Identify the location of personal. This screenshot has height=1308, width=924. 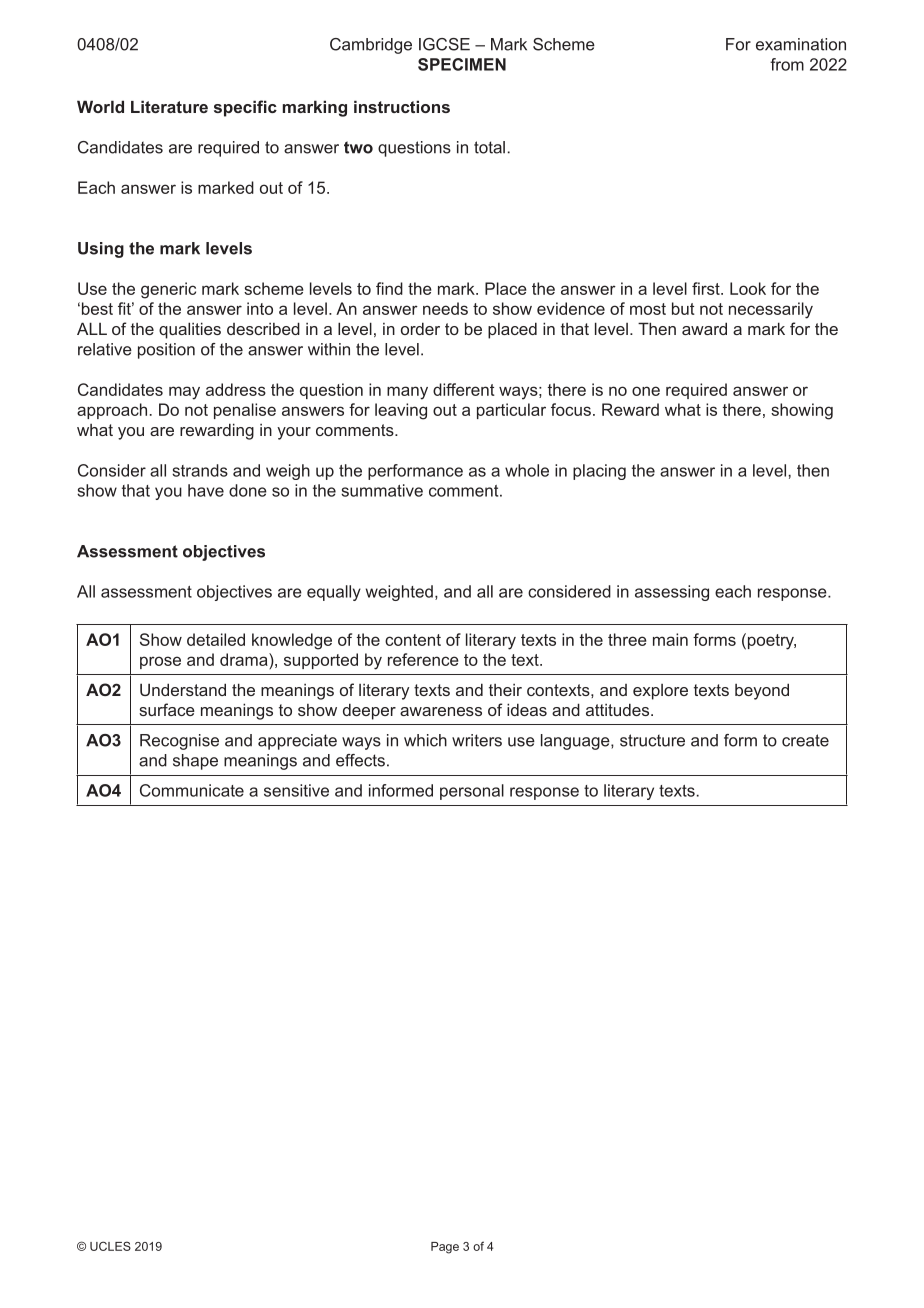
(472, 792).
